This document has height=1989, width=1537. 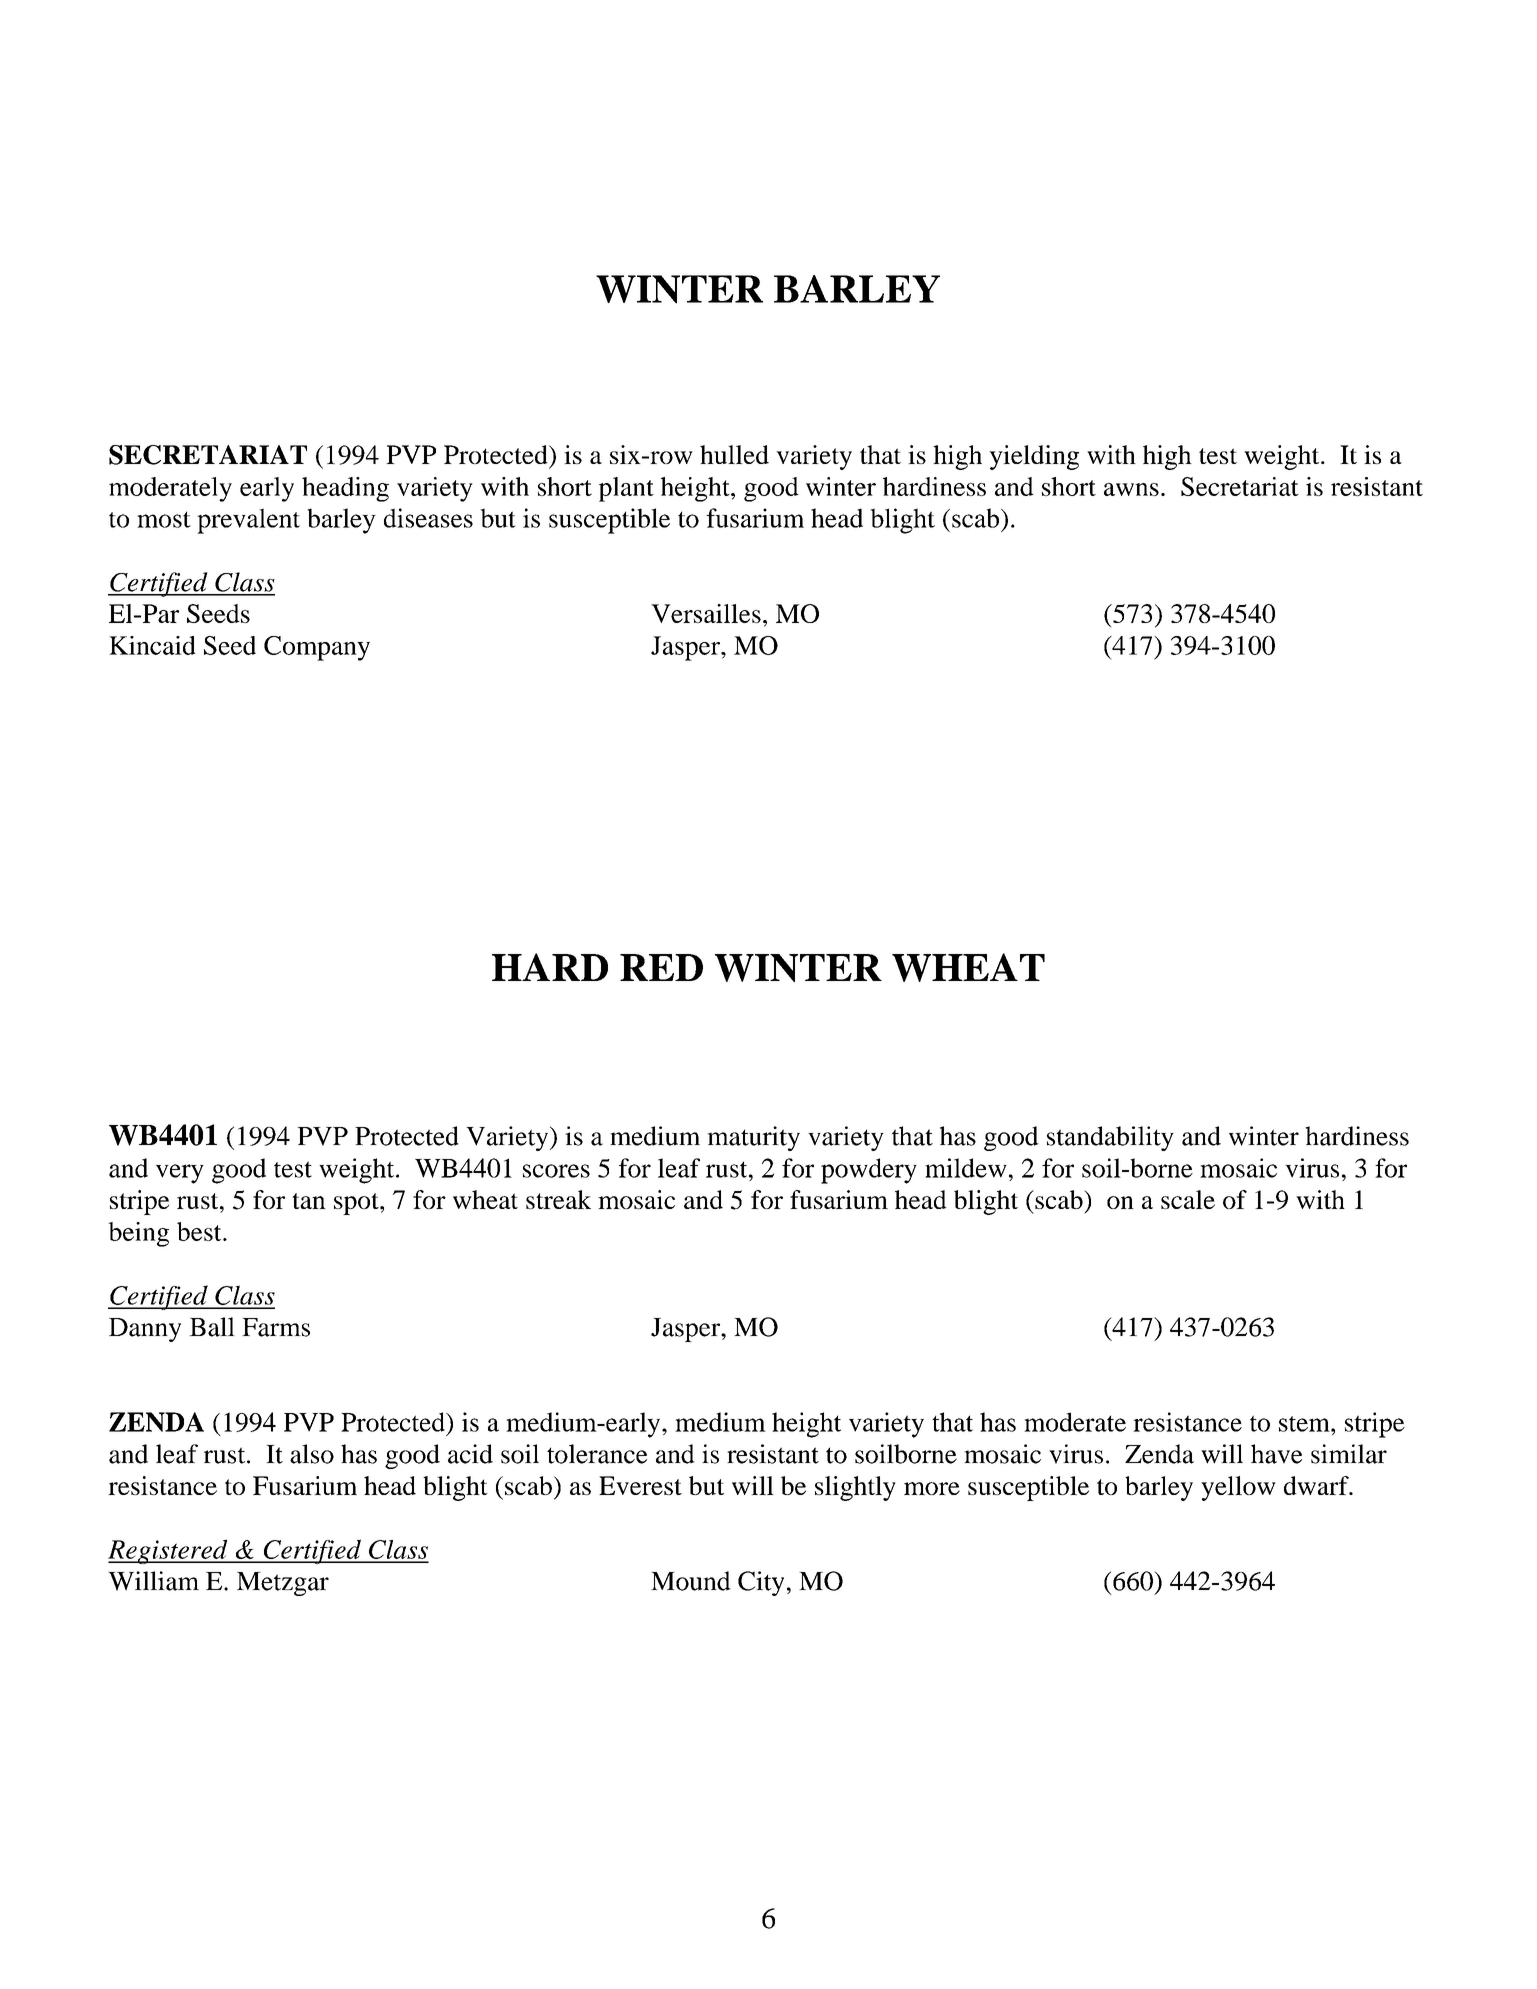 What do you see at coordinates (1188, 1199) in the document?
I see `scale` at bounding box center [1188, 1199].
